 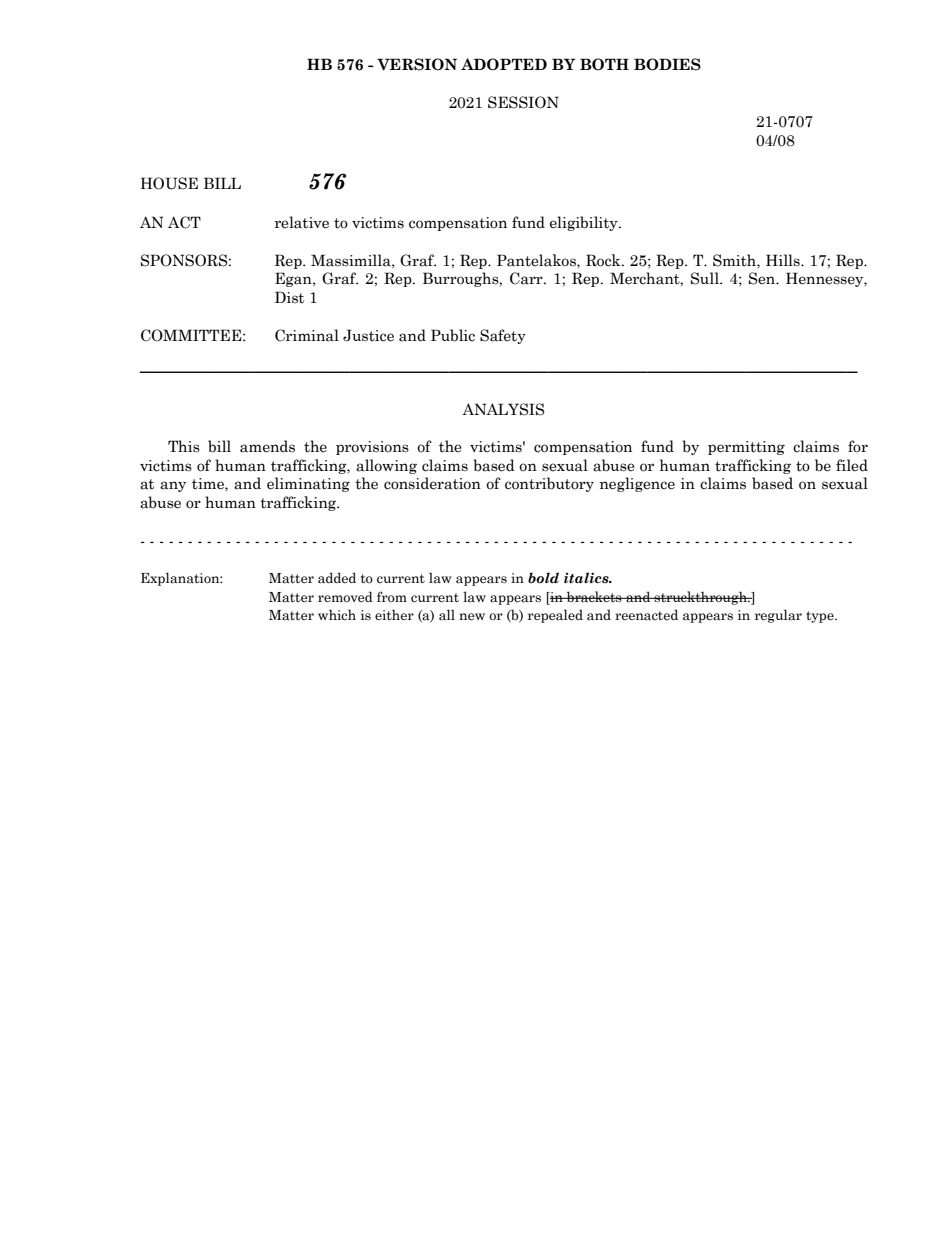 What do you see at coordinates (503, 409) in the image?
I see `ANALYSIS` at bounding box center [503, 409].
